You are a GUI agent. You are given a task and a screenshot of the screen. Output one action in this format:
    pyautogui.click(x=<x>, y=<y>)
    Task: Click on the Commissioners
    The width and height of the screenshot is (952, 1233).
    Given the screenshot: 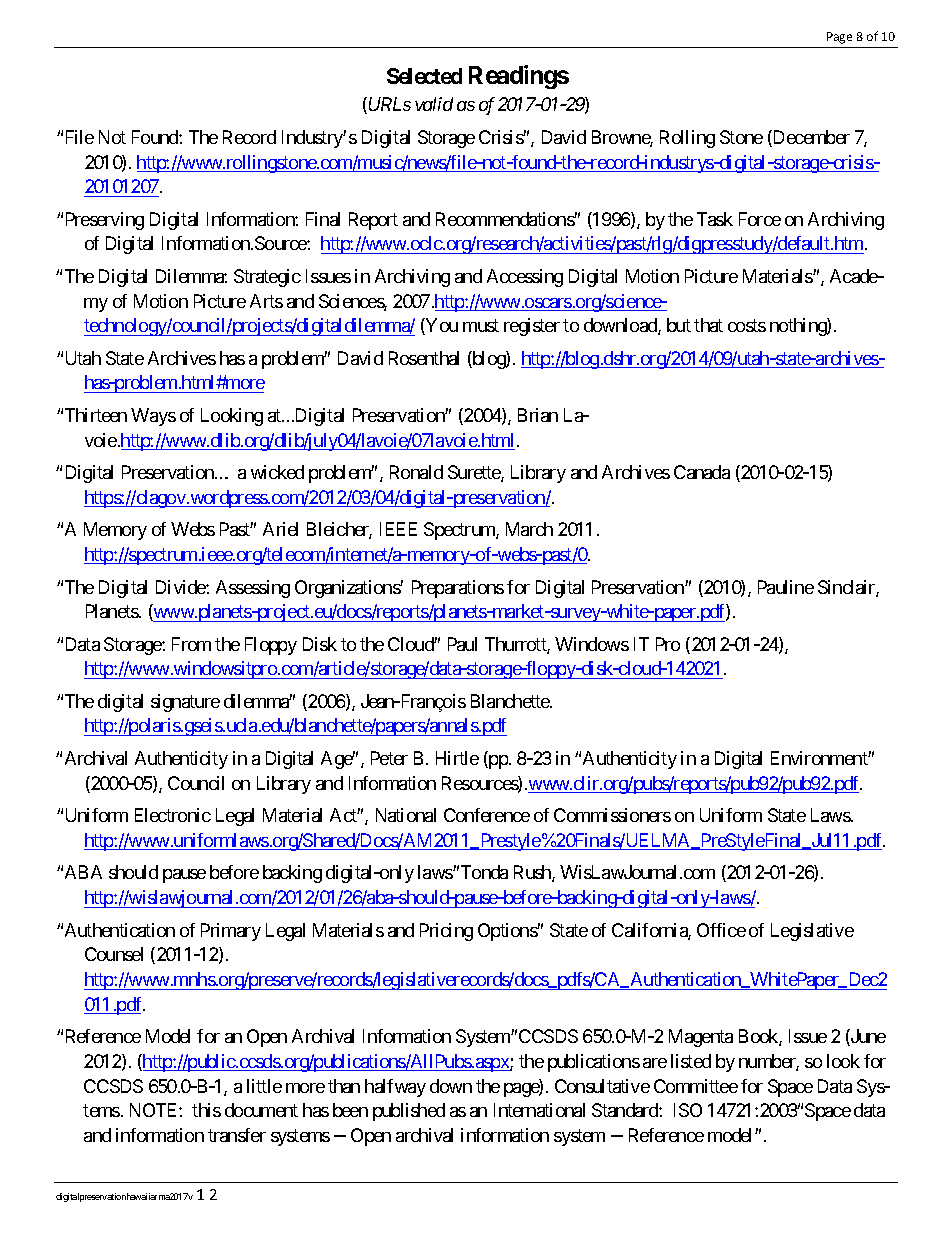 What is the action you would take?
    pyautogui.click(x=612, y=815)
